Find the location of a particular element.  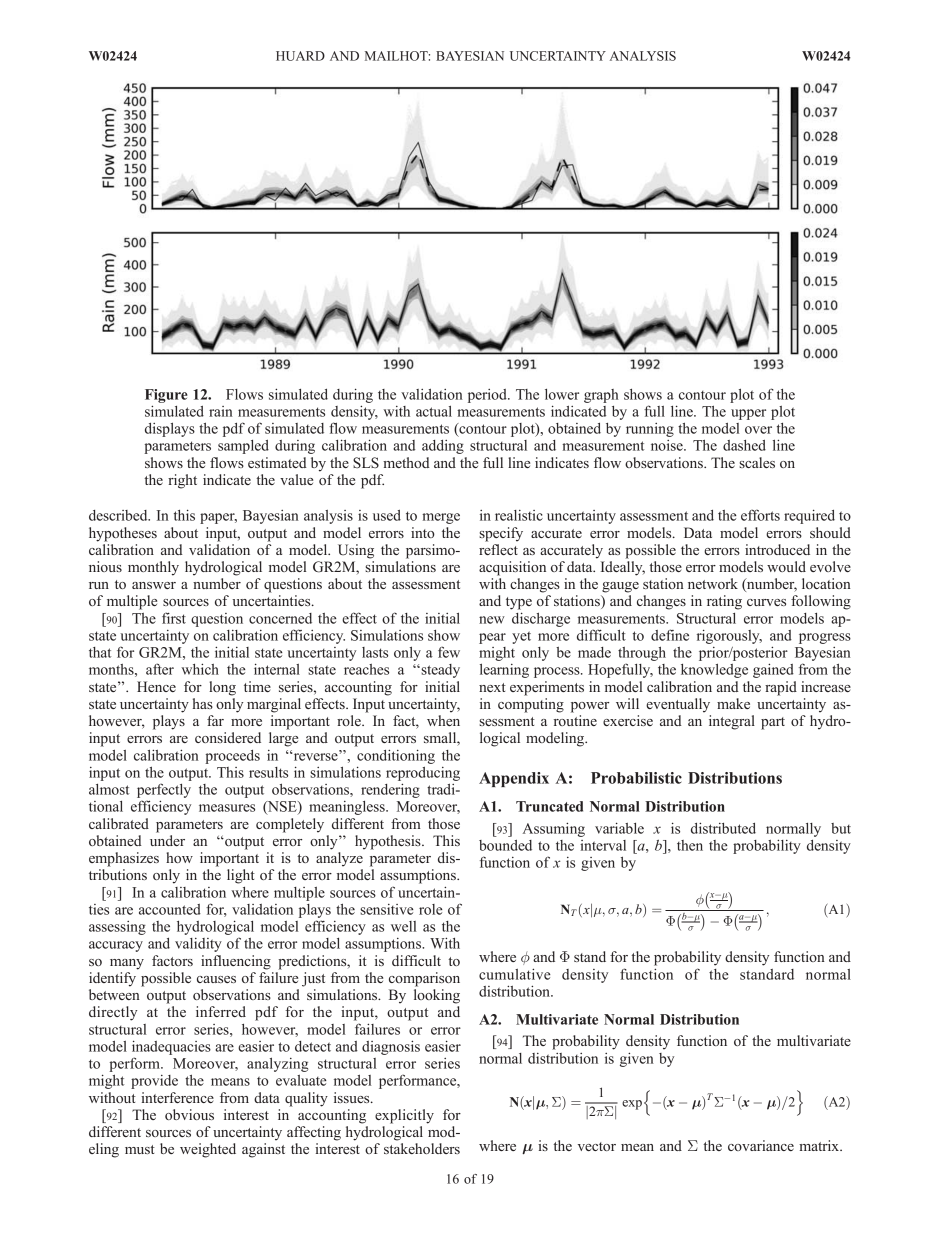

few is located at coordinates (449, 652).
